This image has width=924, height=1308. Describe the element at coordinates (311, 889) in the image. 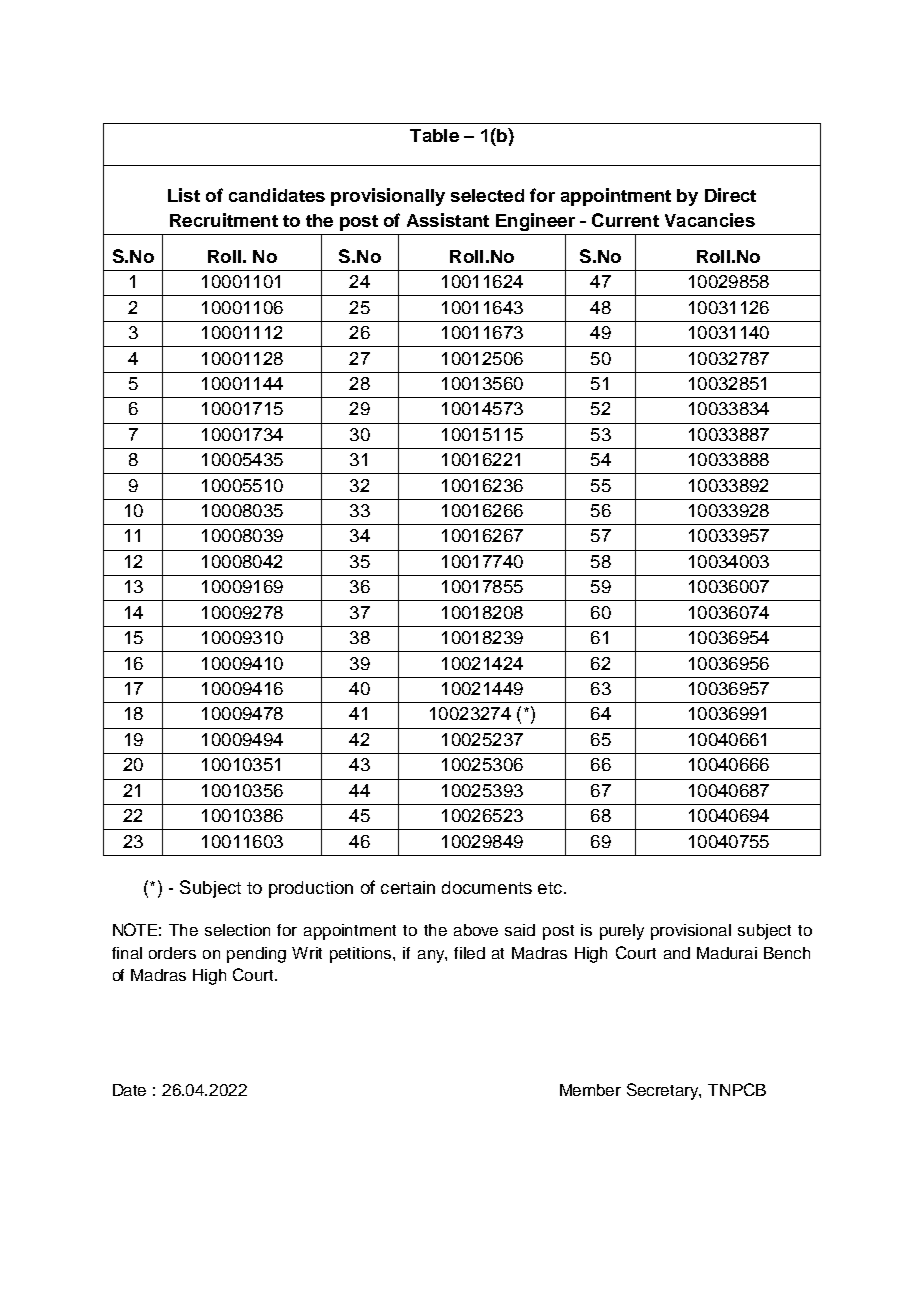

I see `production` at that location.
